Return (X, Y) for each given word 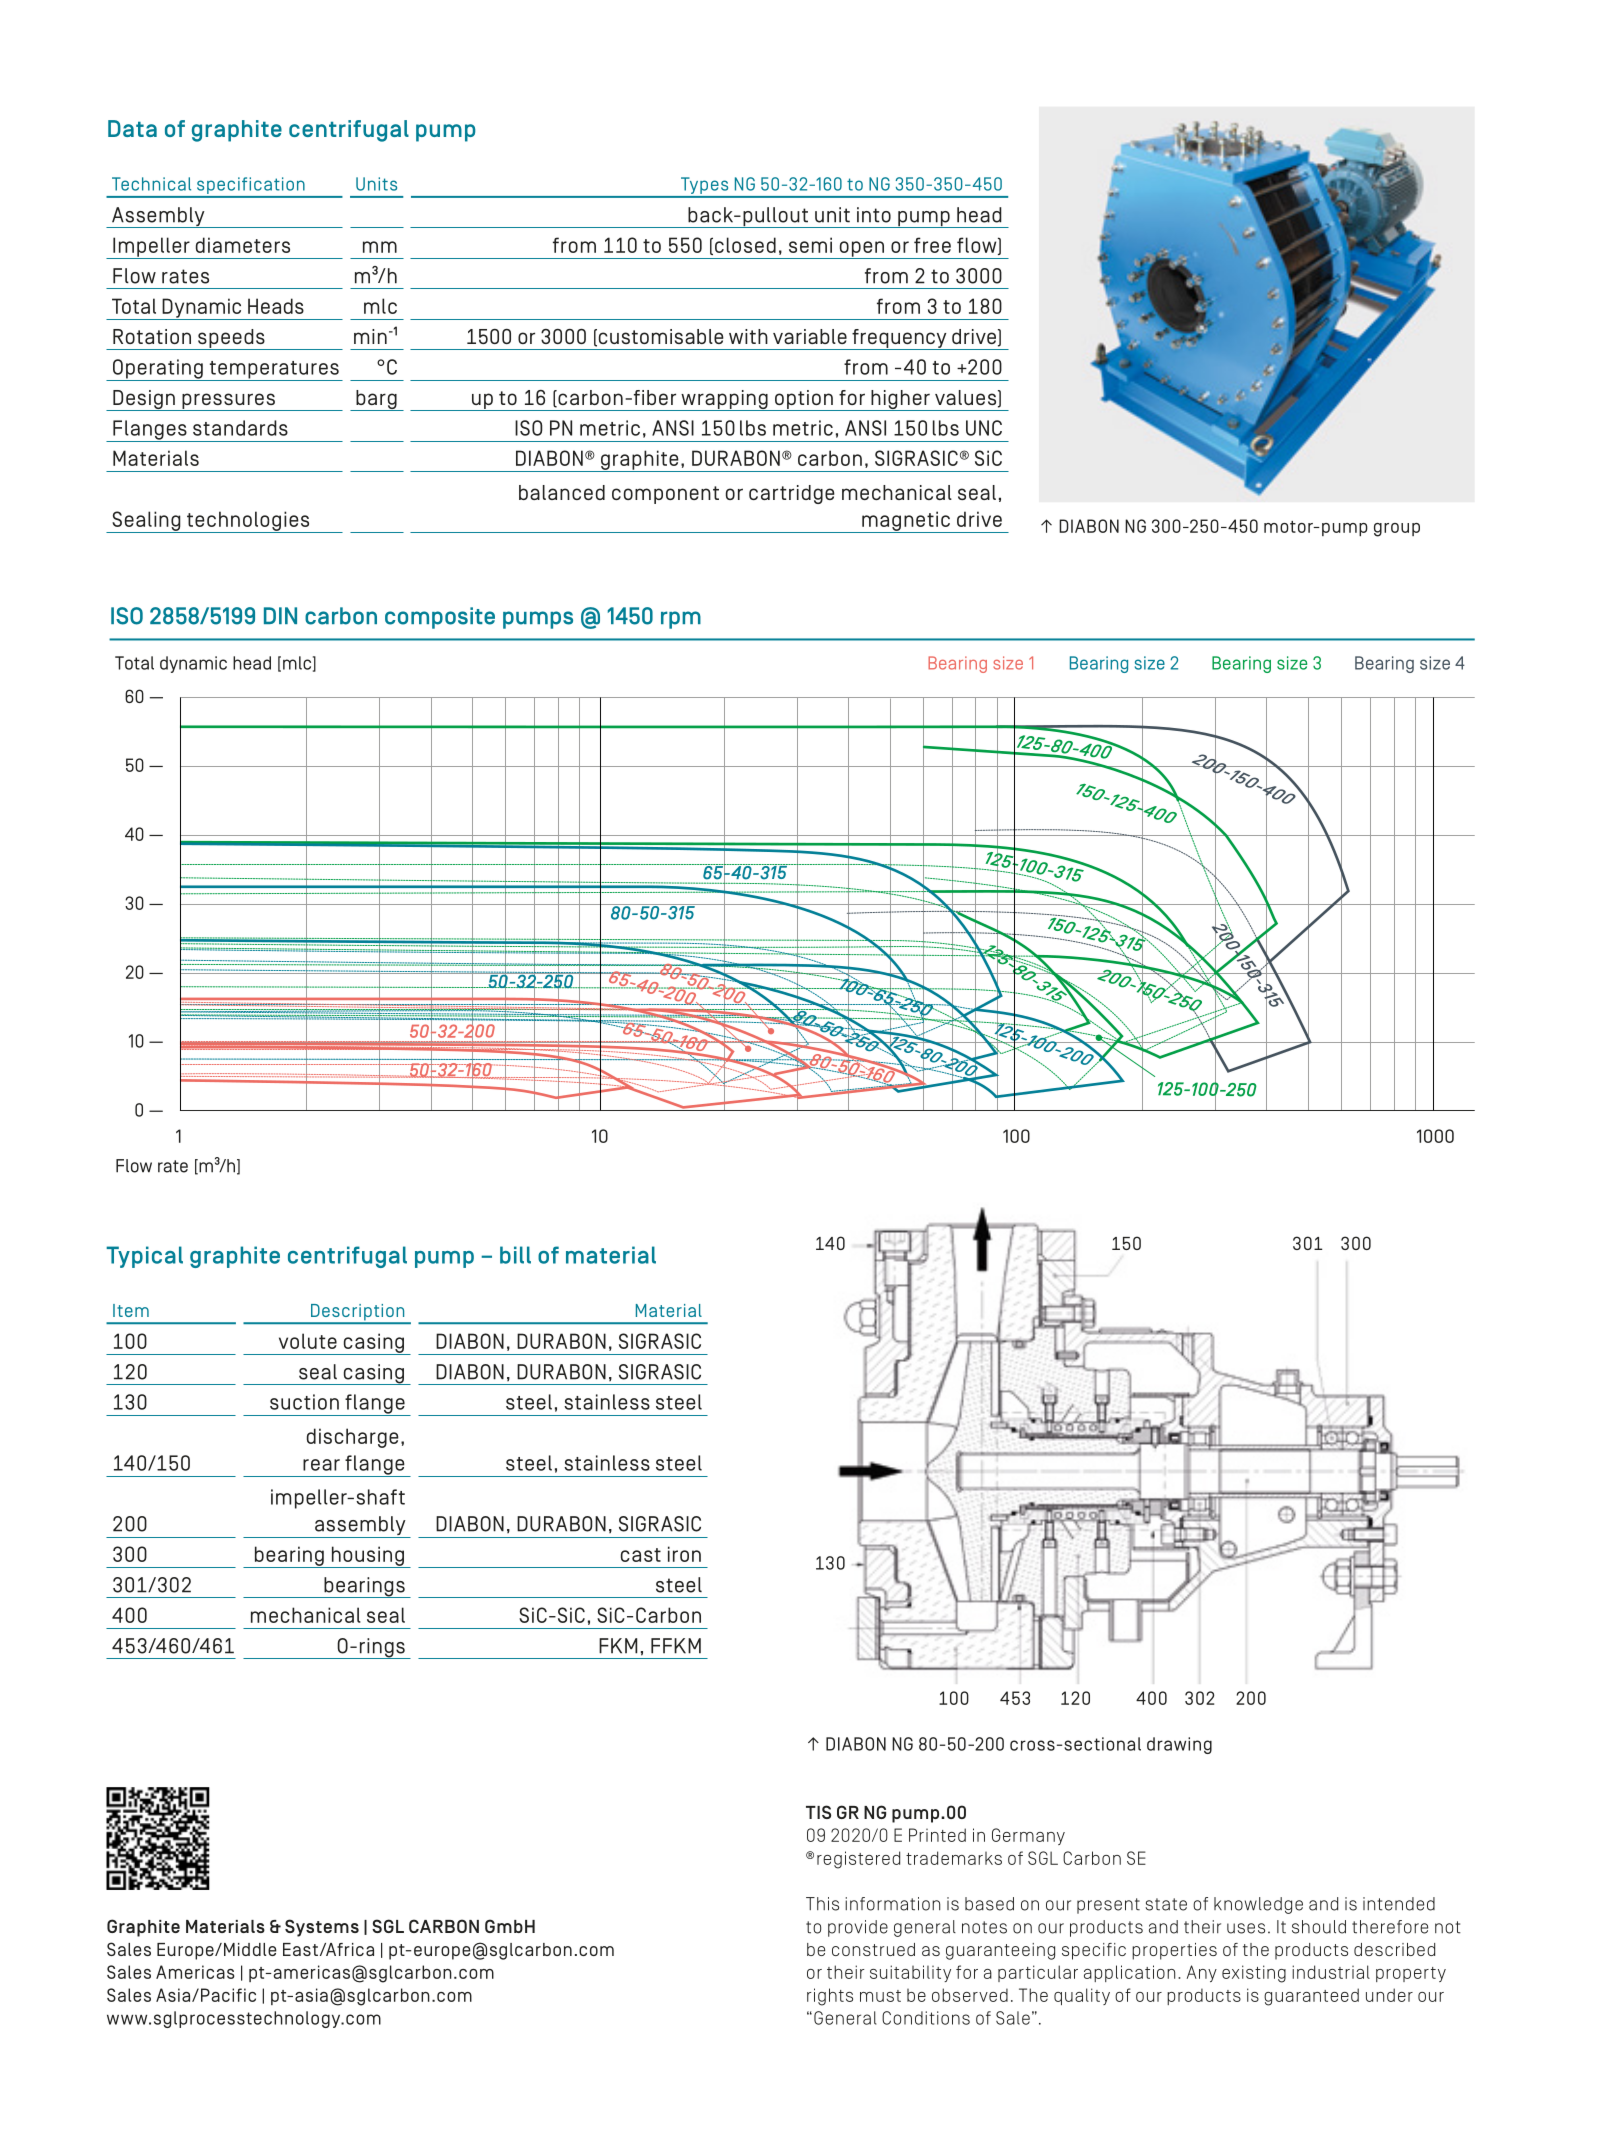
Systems (322, 1928)
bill (515, 1255)
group (1397, 530)
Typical (144, 1257)
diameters (243, 245)
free (932, 245)
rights (830, 1997)
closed (745, 245)
